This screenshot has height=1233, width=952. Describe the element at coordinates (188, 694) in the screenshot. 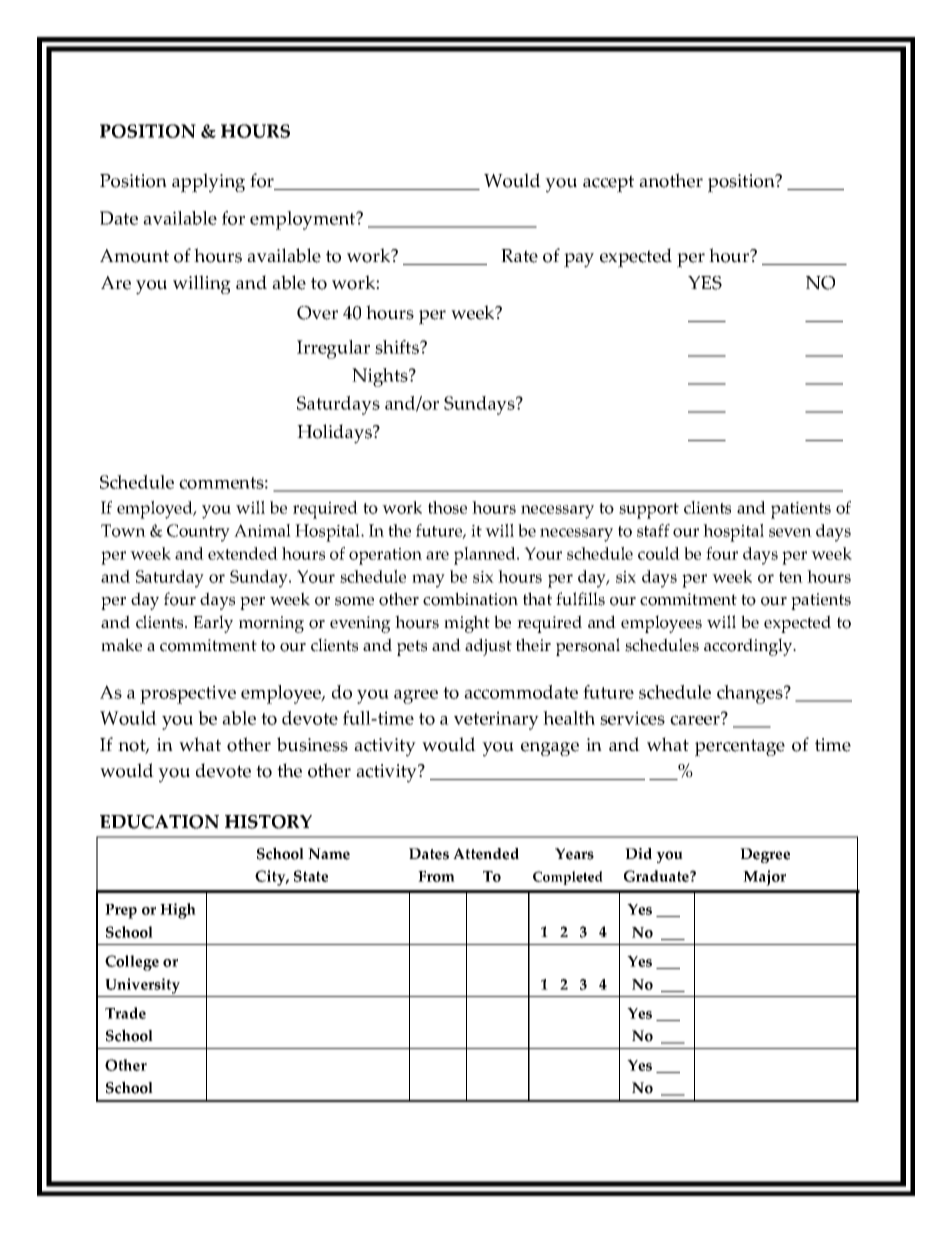

I see `prospective` at that location.
